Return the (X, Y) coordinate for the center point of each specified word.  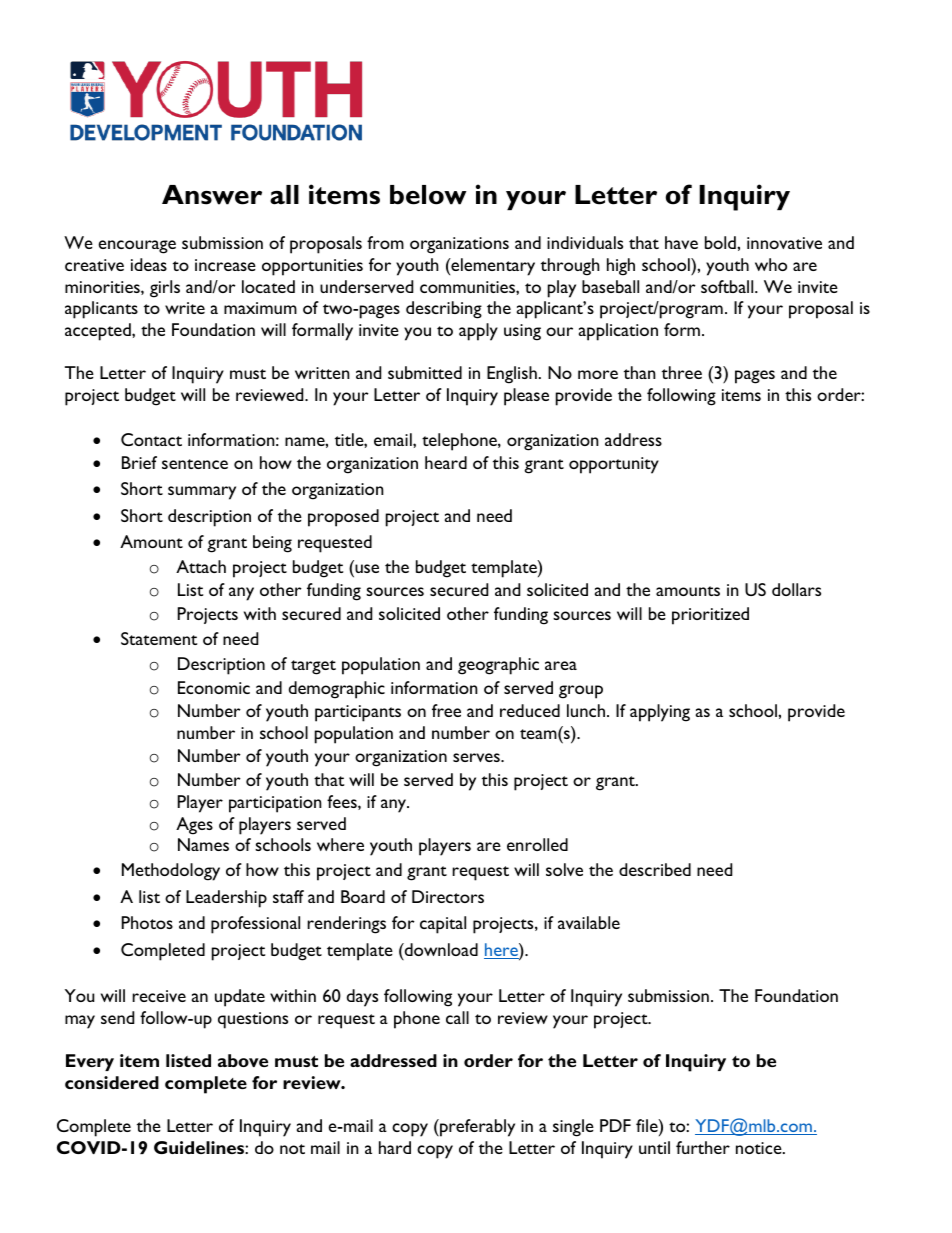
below (428, 195)
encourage (137, 247)
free (446, 710)
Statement (159, 638)
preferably (476, 1128)
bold (721, 242)
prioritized (710, 616)
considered (112, 1082)
